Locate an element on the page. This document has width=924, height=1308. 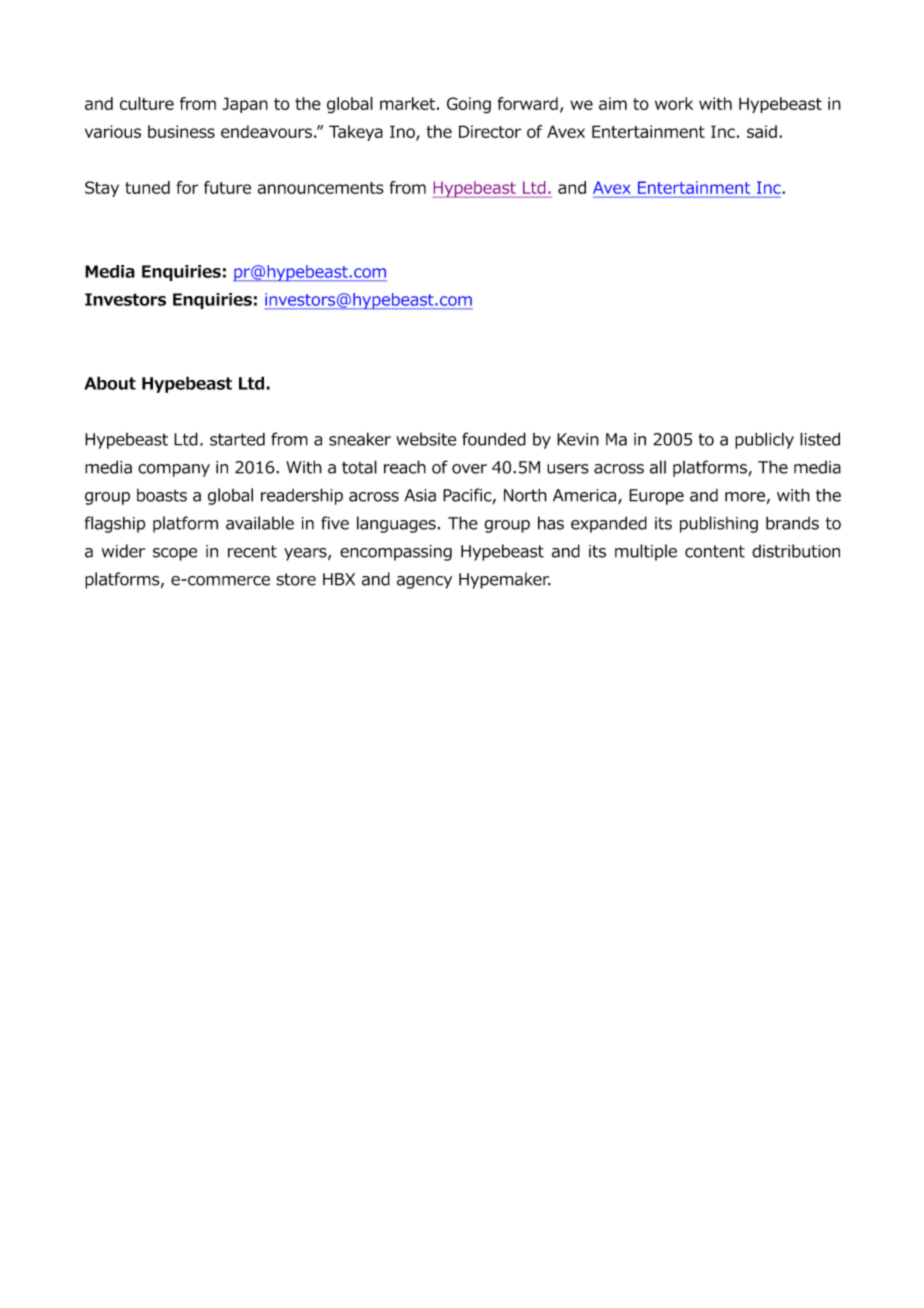
founded is located at coordinates (494, 439).
